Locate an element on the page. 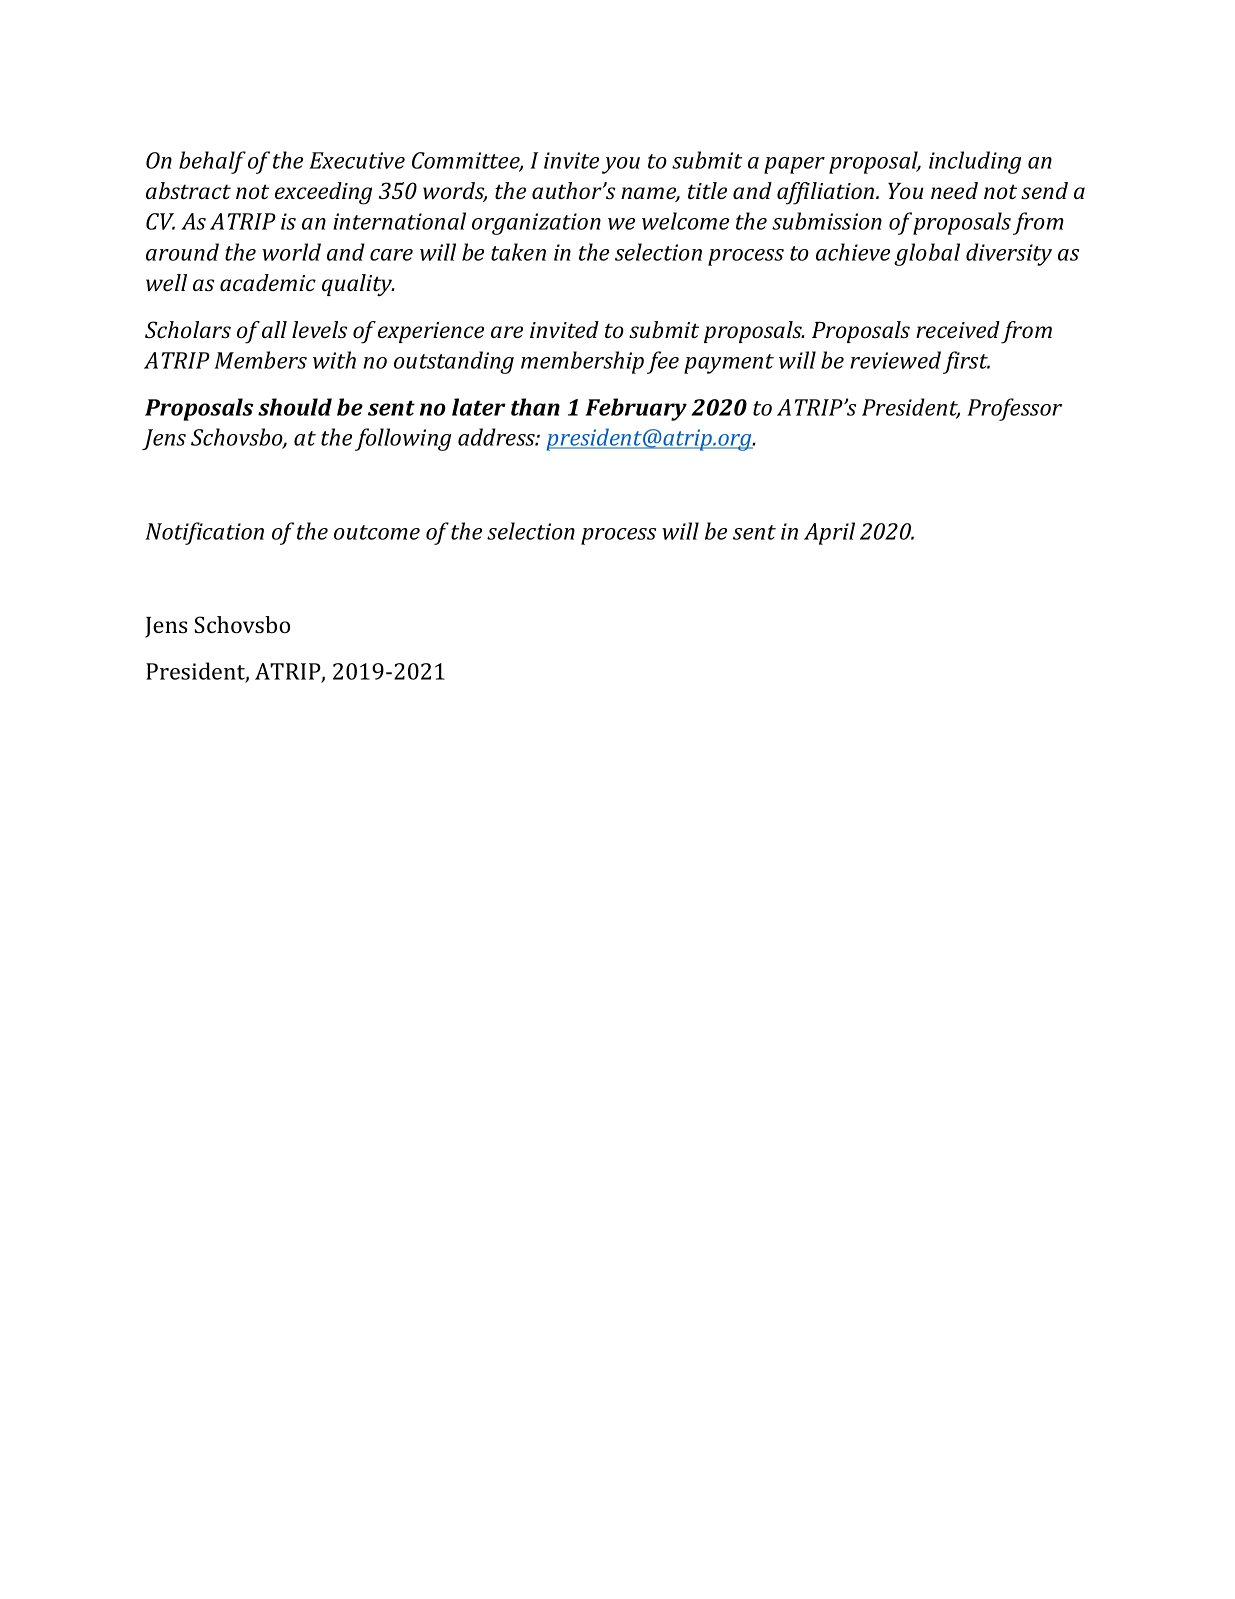 This image has width=1235, height=1599. title is located at coordinates (707, 190).
